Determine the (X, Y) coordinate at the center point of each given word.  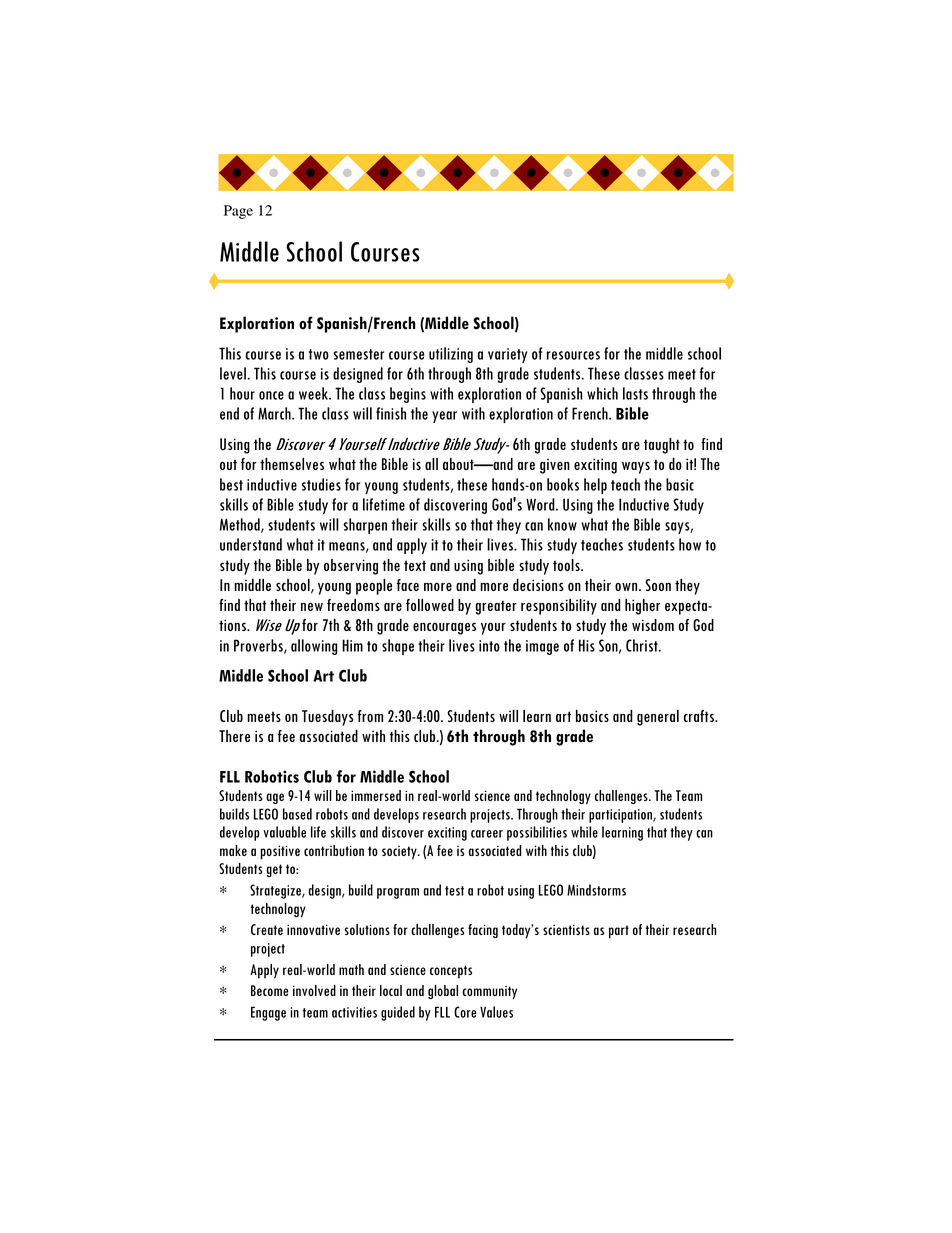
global (443, 992)
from (370, 716)
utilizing (451, 355)
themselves (292, 464)
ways (636, 467)
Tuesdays (327, 718)
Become (269, 990)
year (444, 417)
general (658, 718)
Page (238, 212)
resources (573, 355)
